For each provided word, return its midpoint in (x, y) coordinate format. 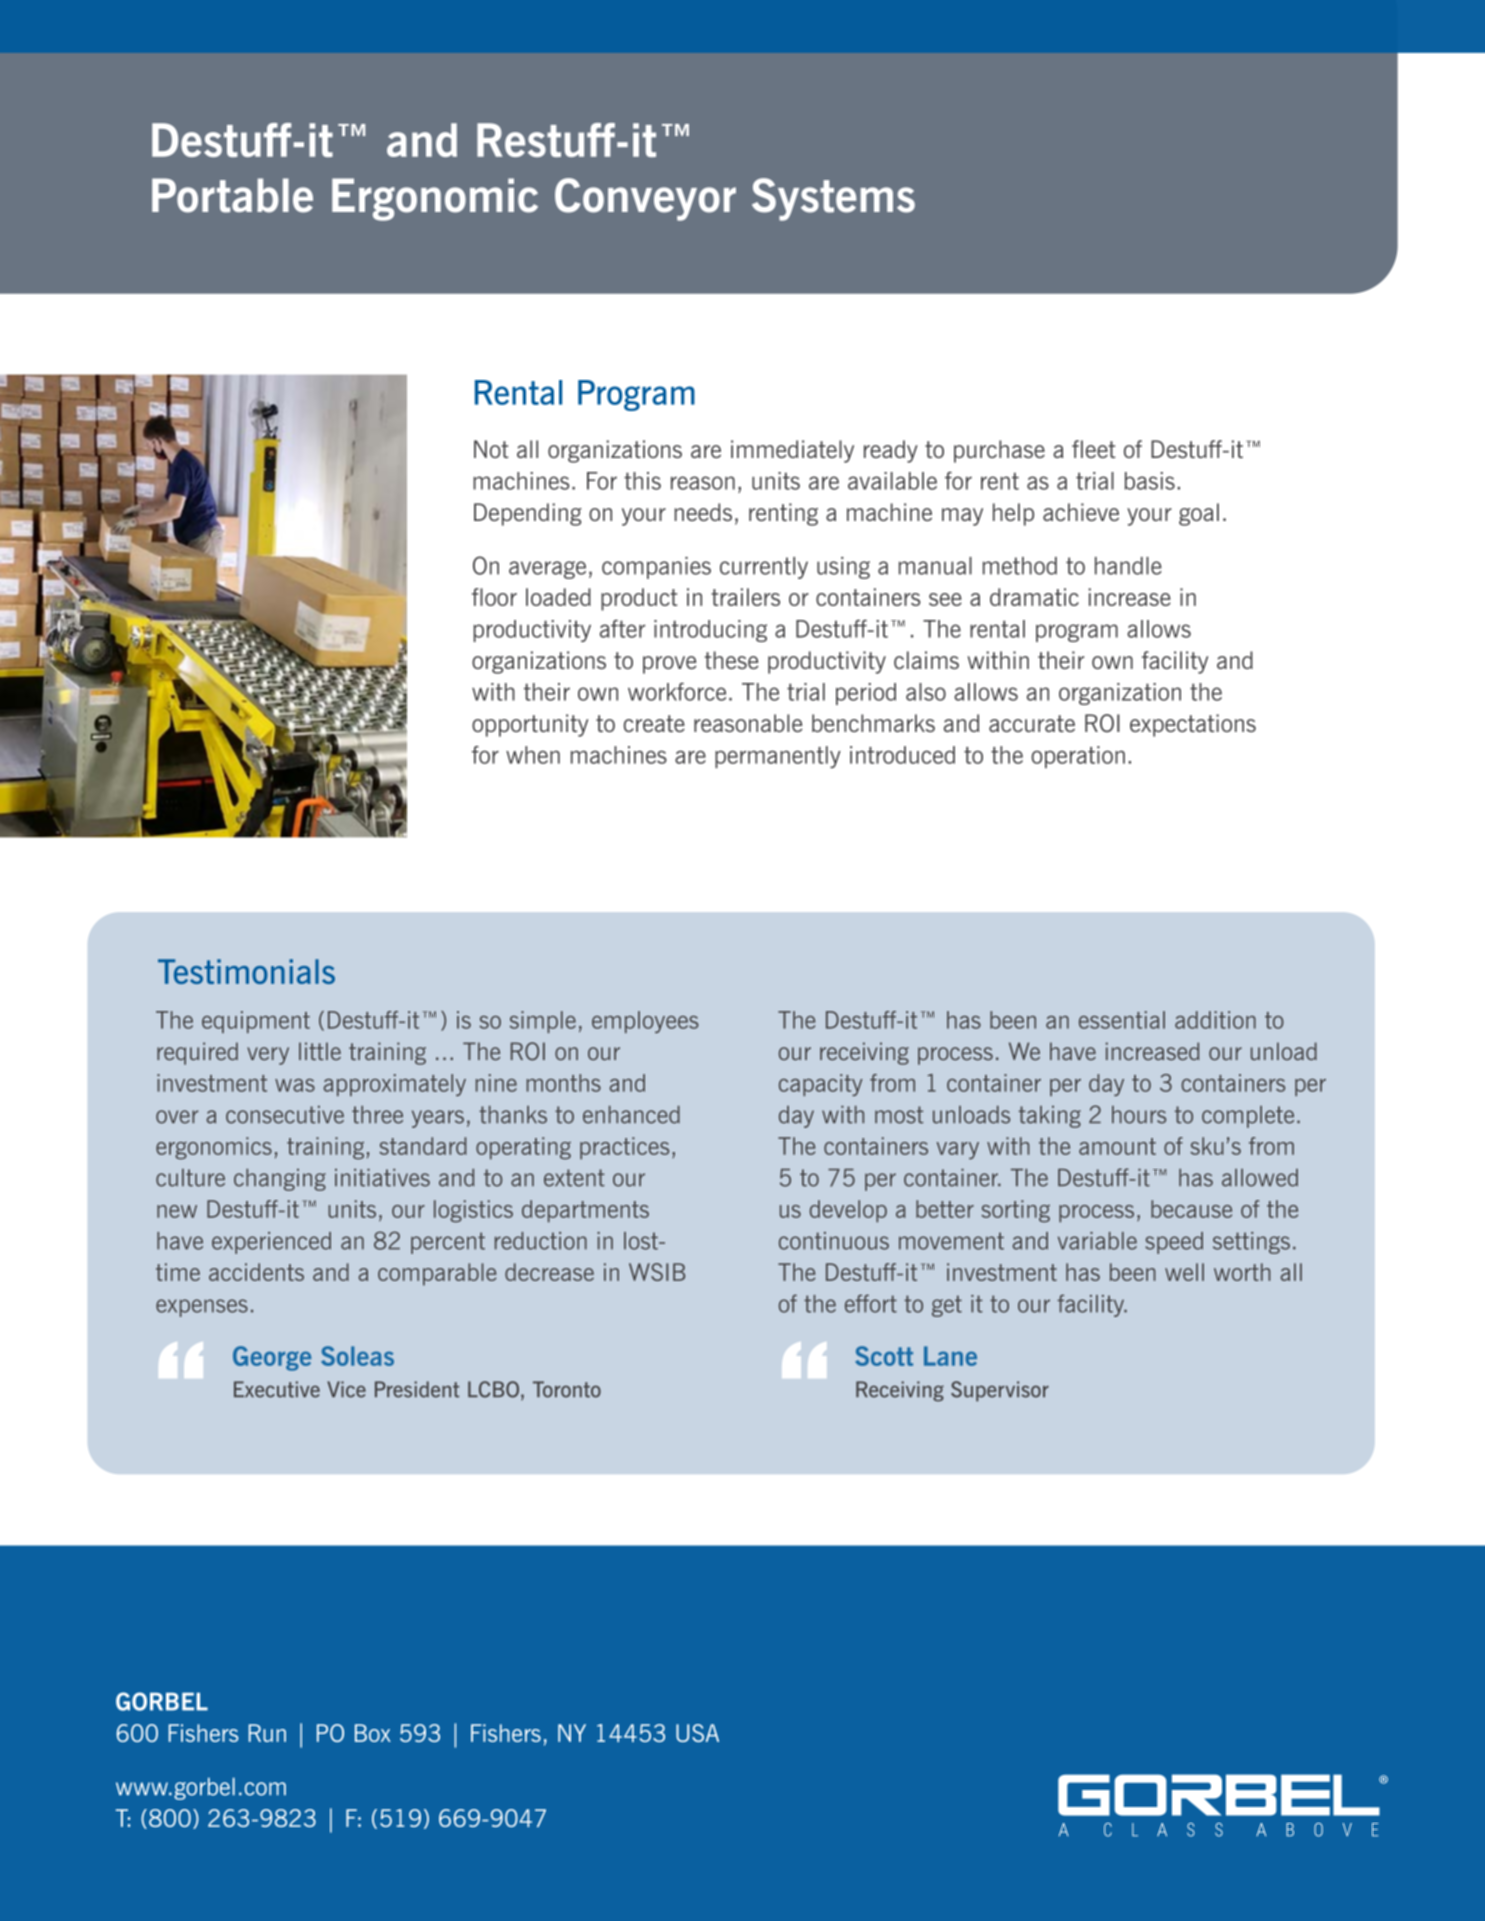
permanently (778, 757)
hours (1139, 1115)
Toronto (567, 1389)
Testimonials (246, 971)
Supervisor (1000, 1391)
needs (703, 512)
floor (494, 597)
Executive (277, 1389)
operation (1078, 757)
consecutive (285, 1115)
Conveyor (645, 199)
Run (267, 1733)
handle (1128, 566)
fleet (1094, 449)
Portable (232, 195)
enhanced (631, 1115)
